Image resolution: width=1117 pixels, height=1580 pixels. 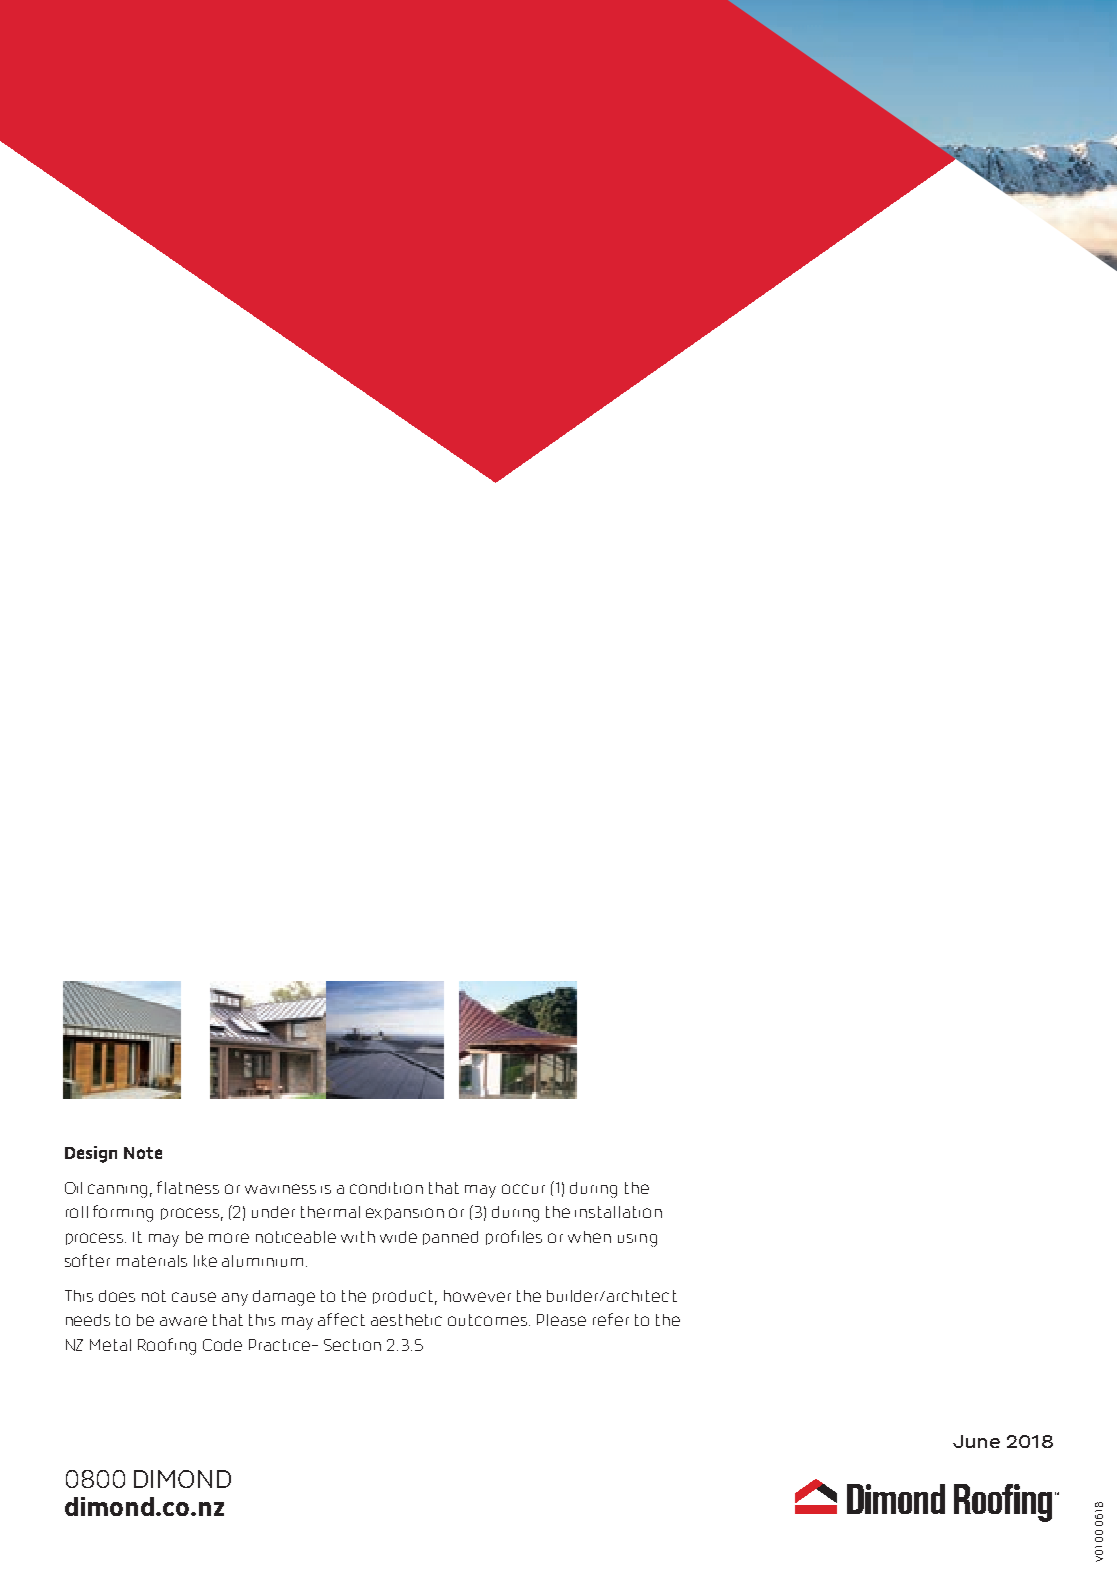 What do you see at coordinates (611, 1319) in the screenshot?
I see `refer` at bounding box center [611, 1319].
